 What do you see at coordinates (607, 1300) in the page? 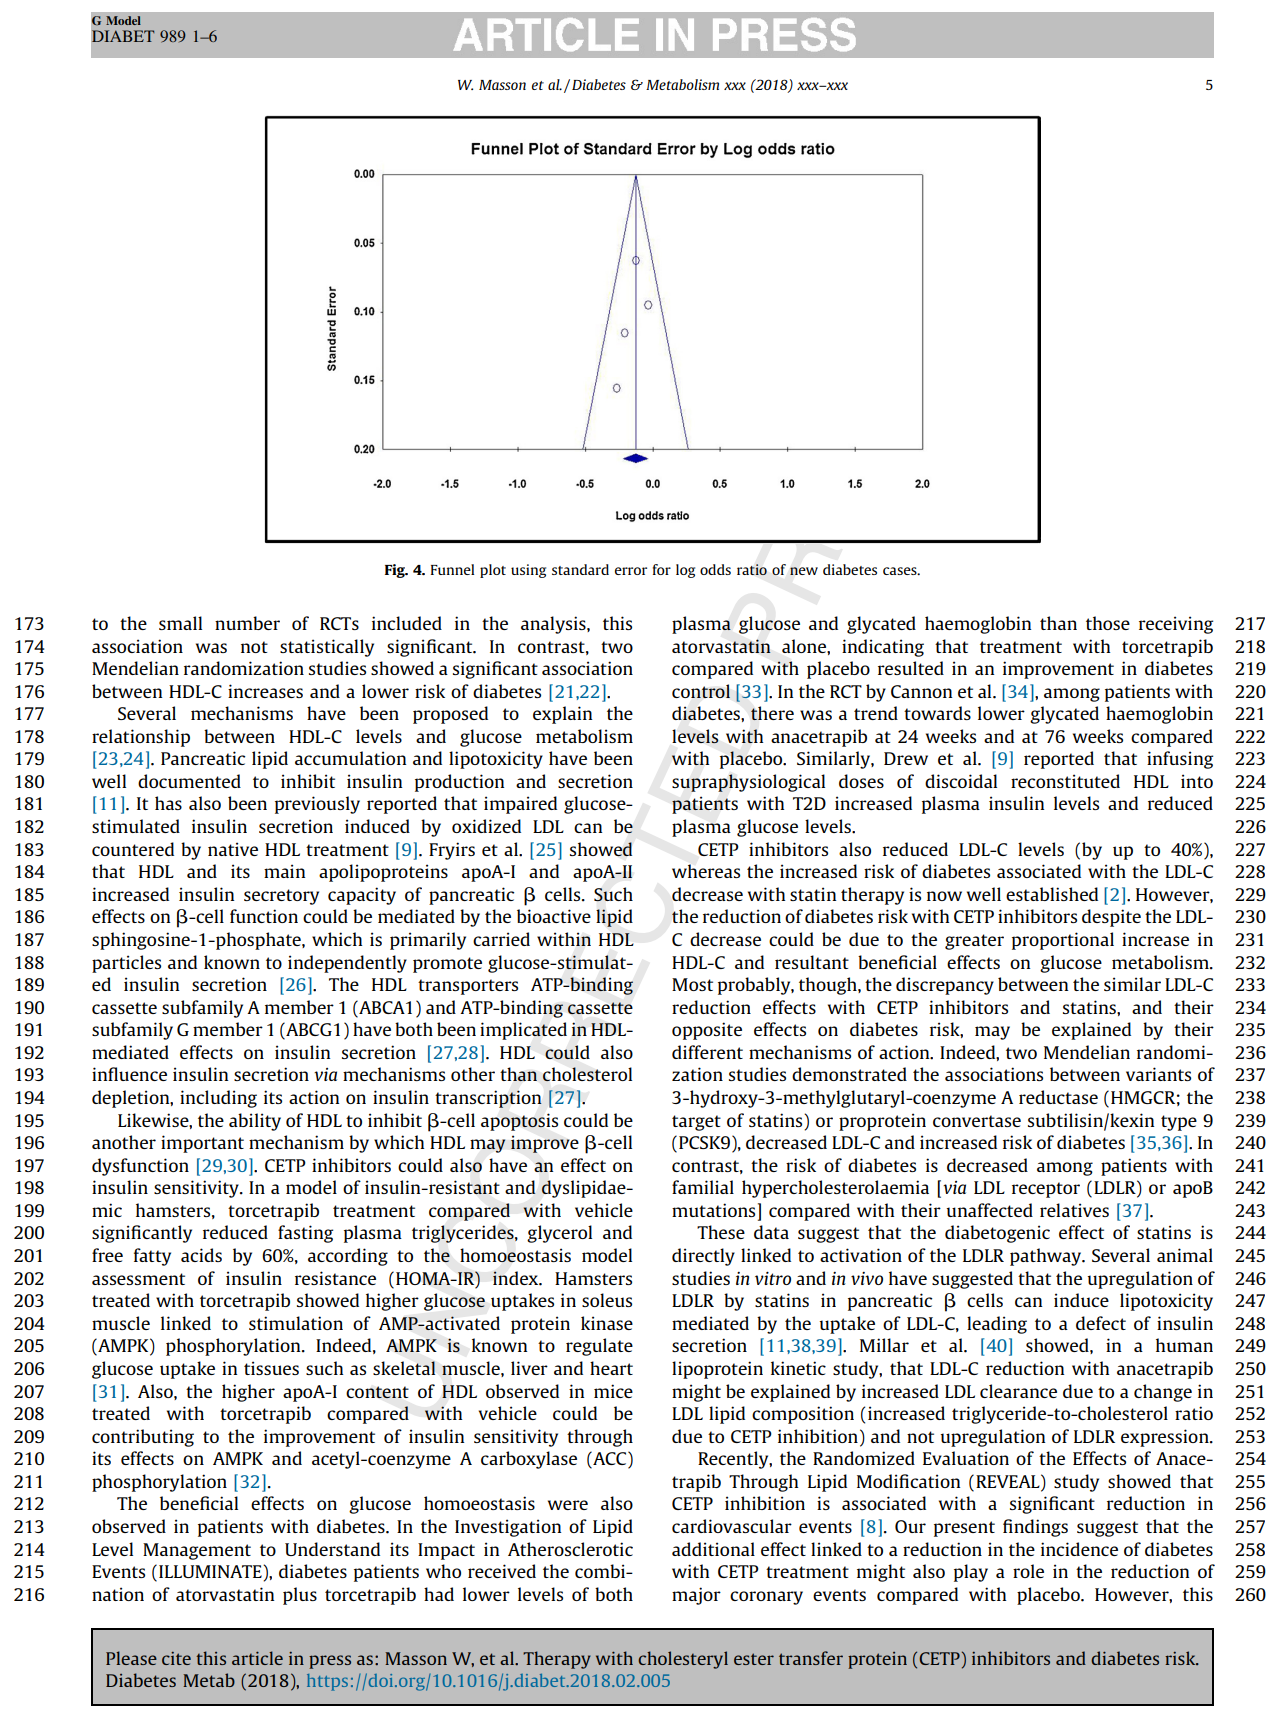
I see `soleus` at bounding box center [607, 1300].
